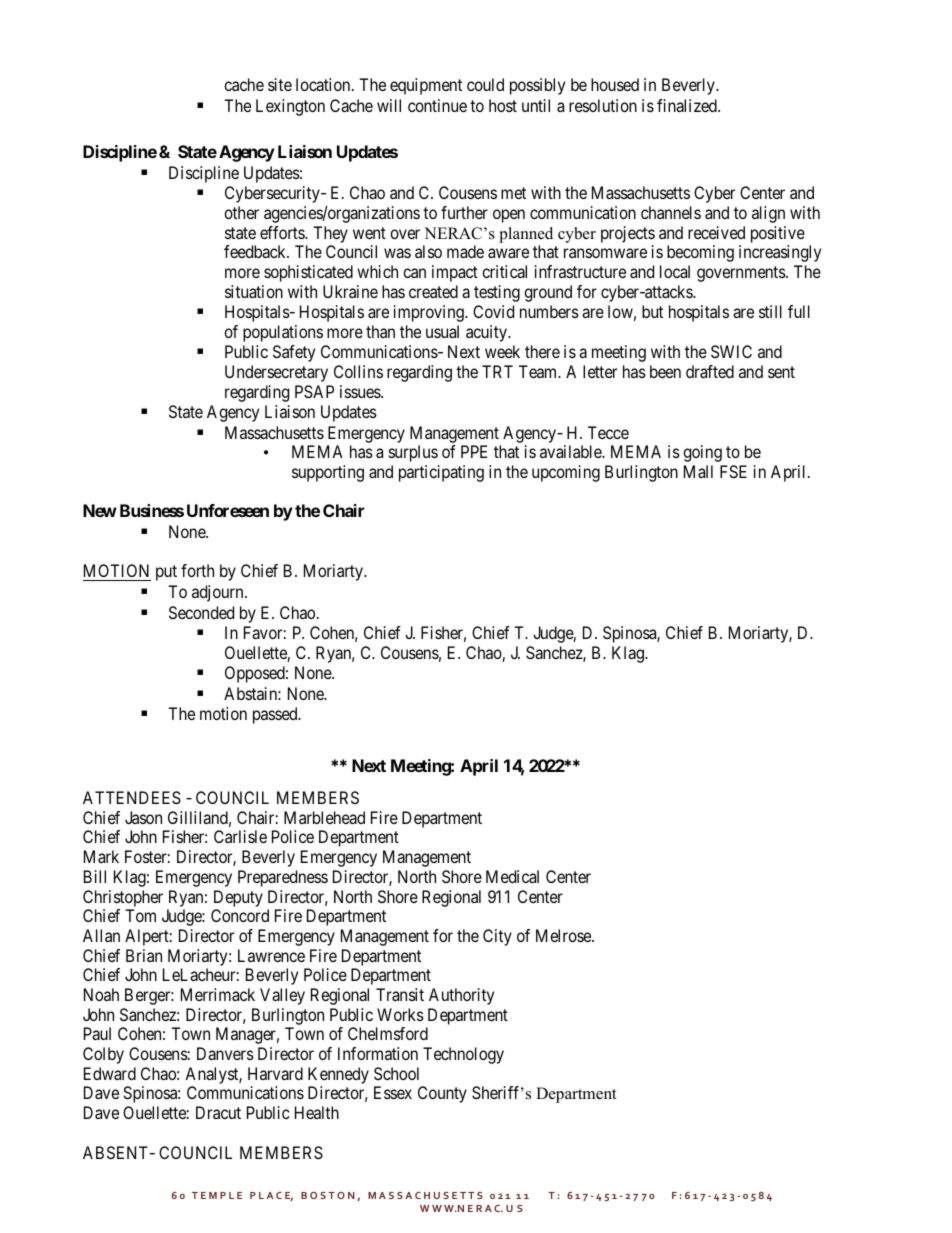 This image has height=1233, width=952. What do you see at coordinates (228, 510) in the image?
I see `Unforeseen` at bounding box center [228, 510].
